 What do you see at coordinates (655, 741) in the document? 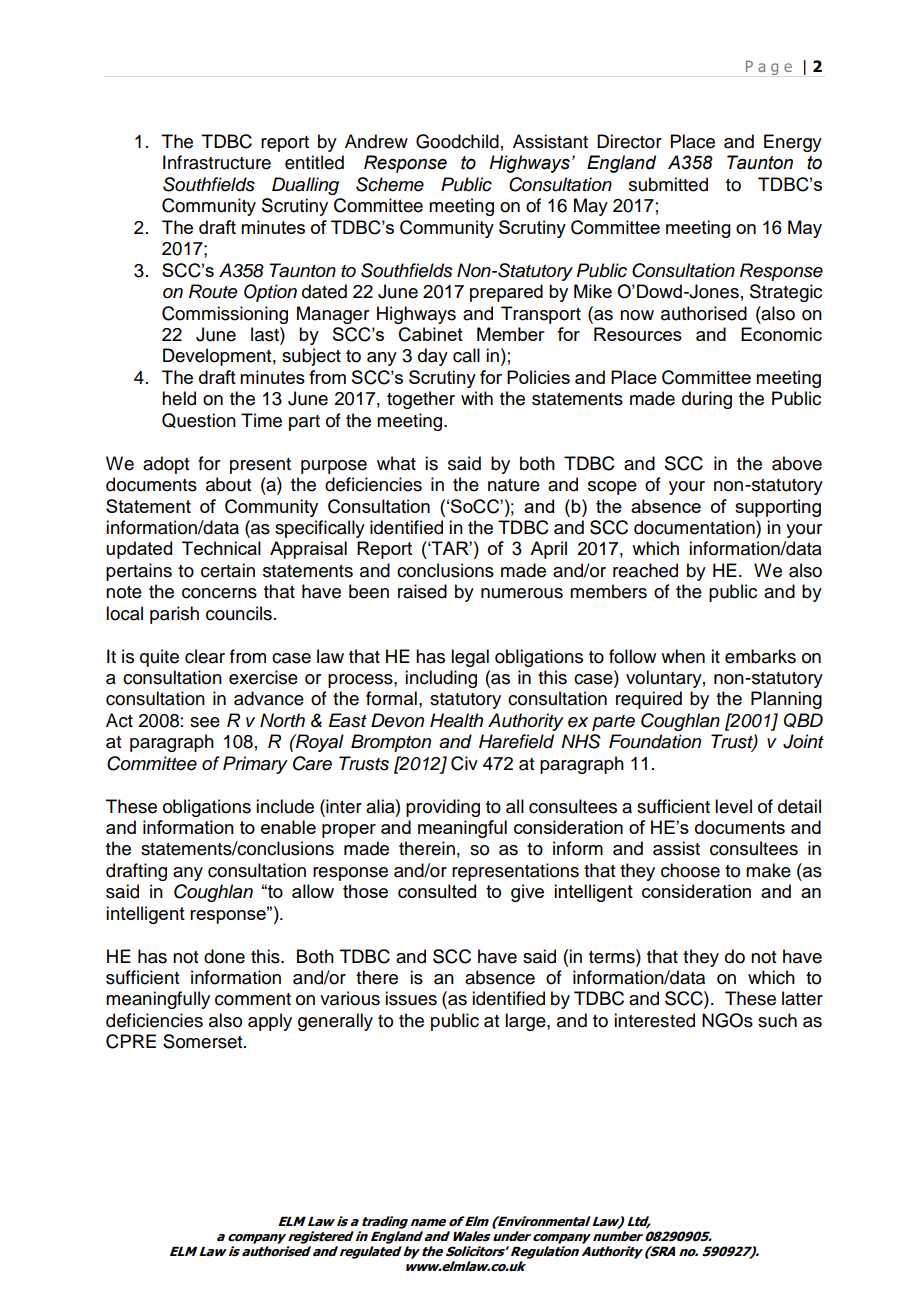
I see `Foundation` at bounding box center [655, 741].
